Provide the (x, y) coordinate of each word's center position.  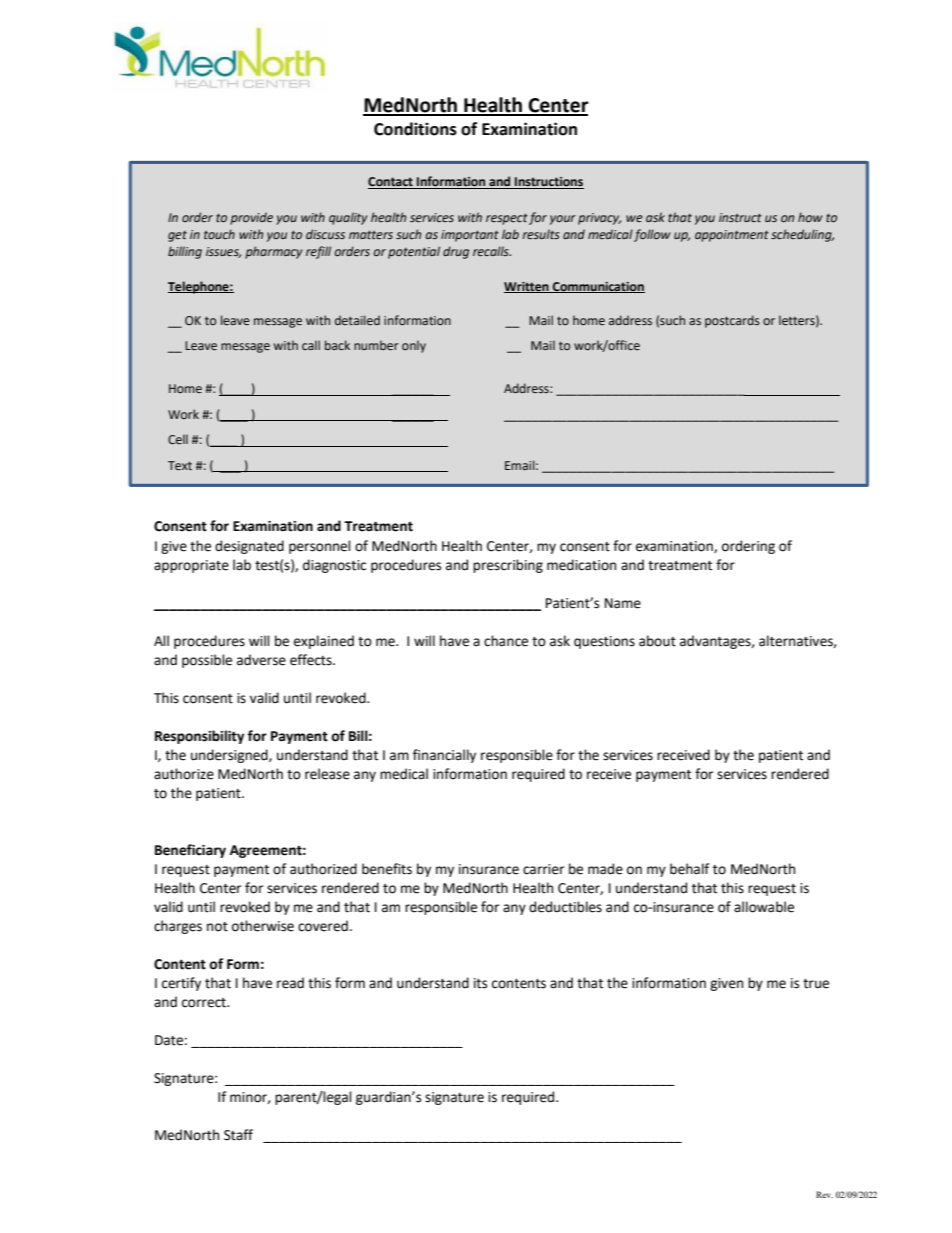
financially (444, 756)
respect (507, 219)
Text (180, 465)
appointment (732, 236)
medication (581, 565)
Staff (238, 1135)
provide (251, 218)
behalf (689, 869)
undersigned (230, 756)
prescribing (508, 566)
